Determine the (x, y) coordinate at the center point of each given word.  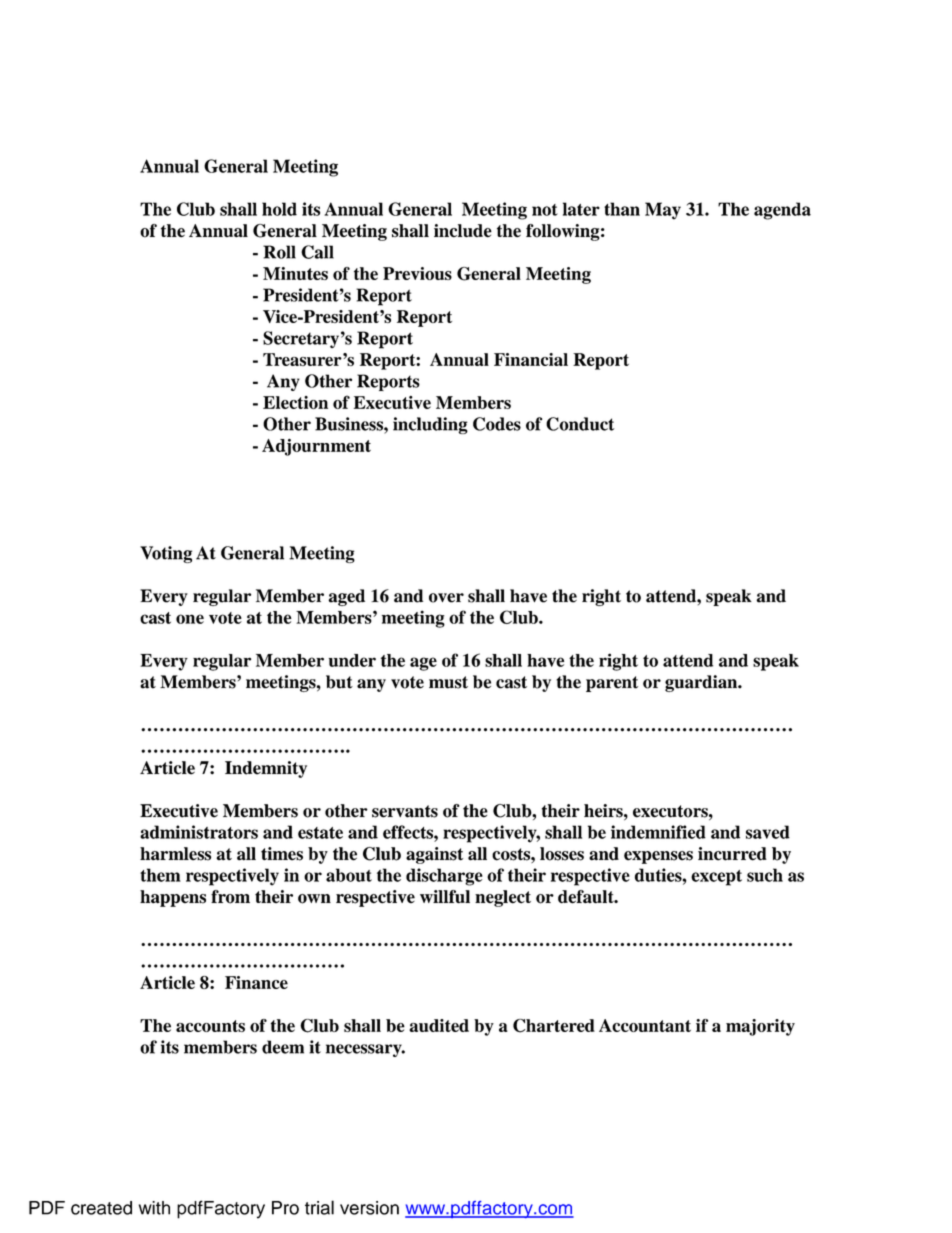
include (463, 231)
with (154, 1208)
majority (760, 1027)
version (369, 1208)
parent (612, 684)
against (434, 855)
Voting (166, 554)
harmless (175, 854)
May (663, 211)
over (446, 598)
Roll (279, 252)
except (716, 878)
